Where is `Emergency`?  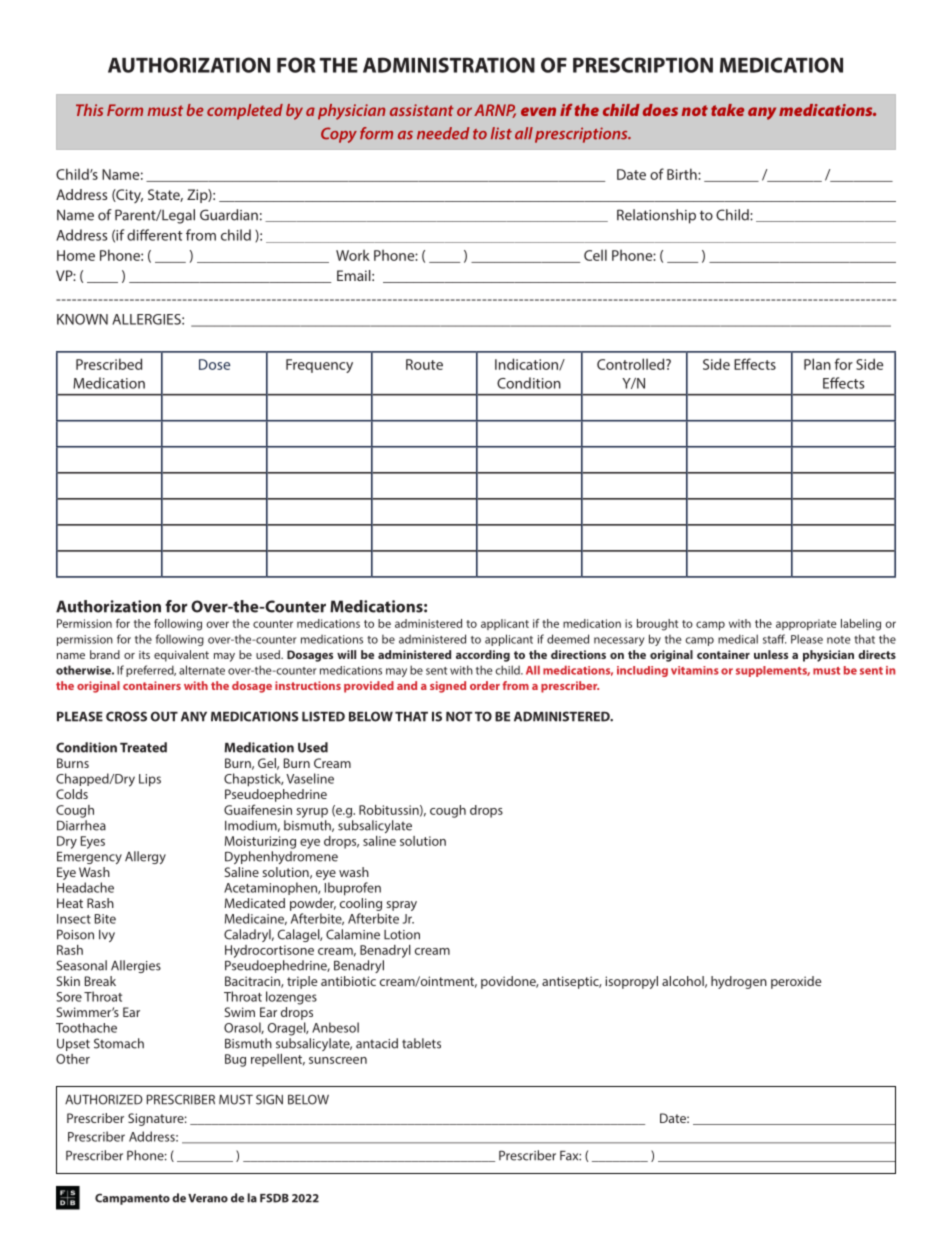
Emergency is located at coordinates (89, 858).
